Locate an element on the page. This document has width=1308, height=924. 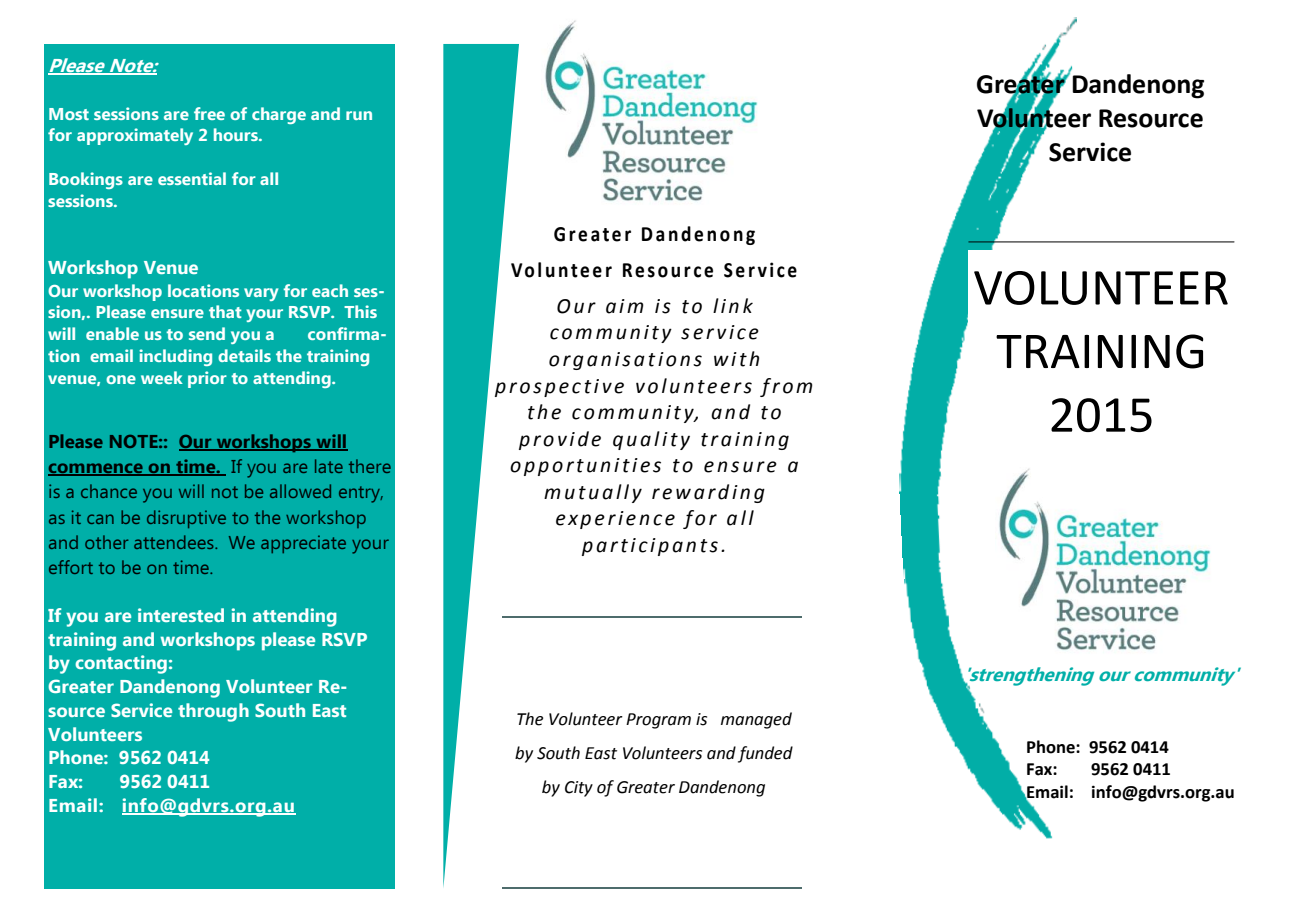
entry is located at coordinates (361, 494).
